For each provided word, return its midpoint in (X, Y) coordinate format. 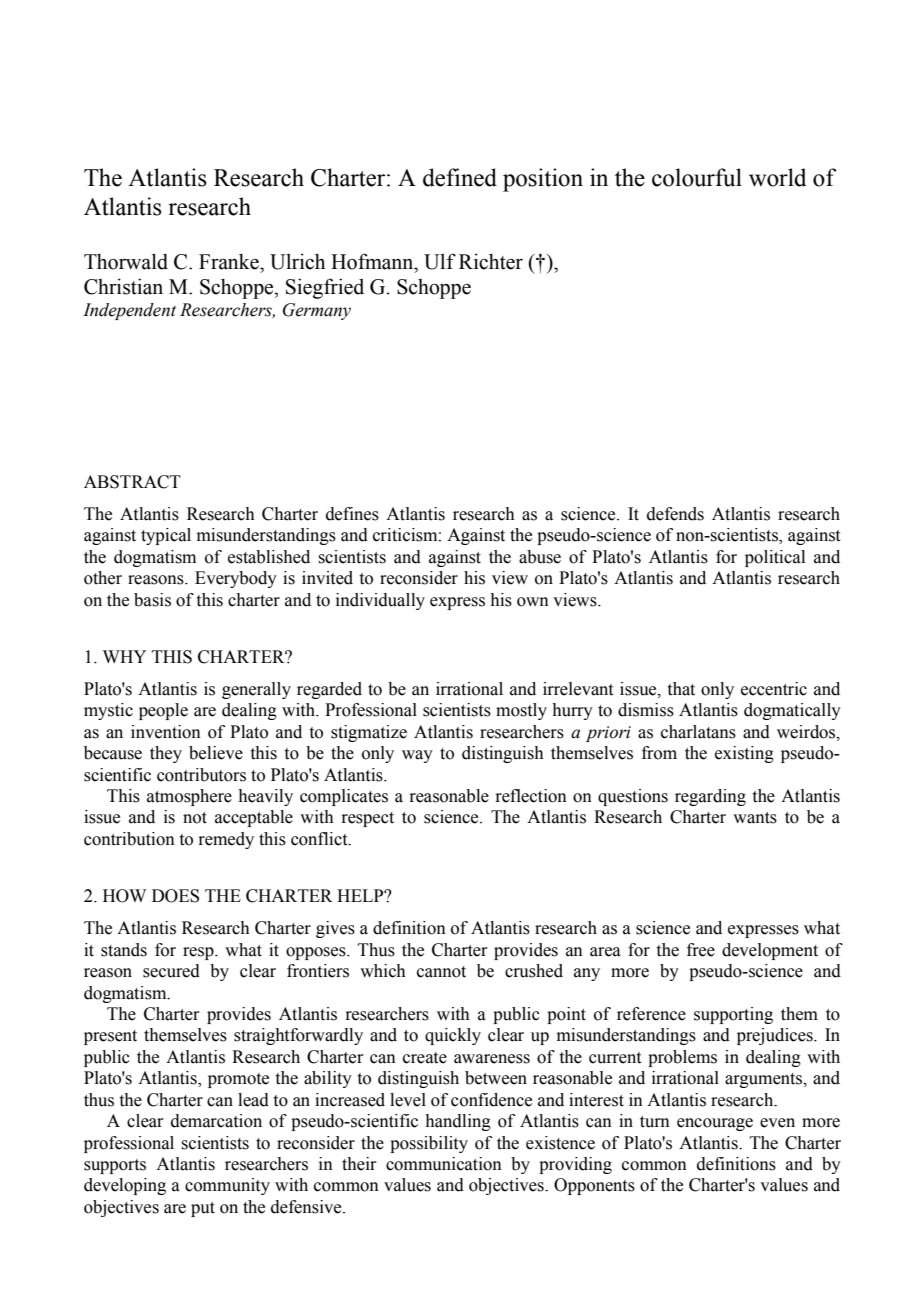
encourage (715, 1124)
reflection (531, 796)
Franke (230, 261)
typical (166, 536)
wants (755, 818)
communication (444, 1164)
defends (675, 514)
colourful (697, 177)
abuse (540, 557)
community (227, 1186)
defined (460, 177)
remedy (226, 840)
